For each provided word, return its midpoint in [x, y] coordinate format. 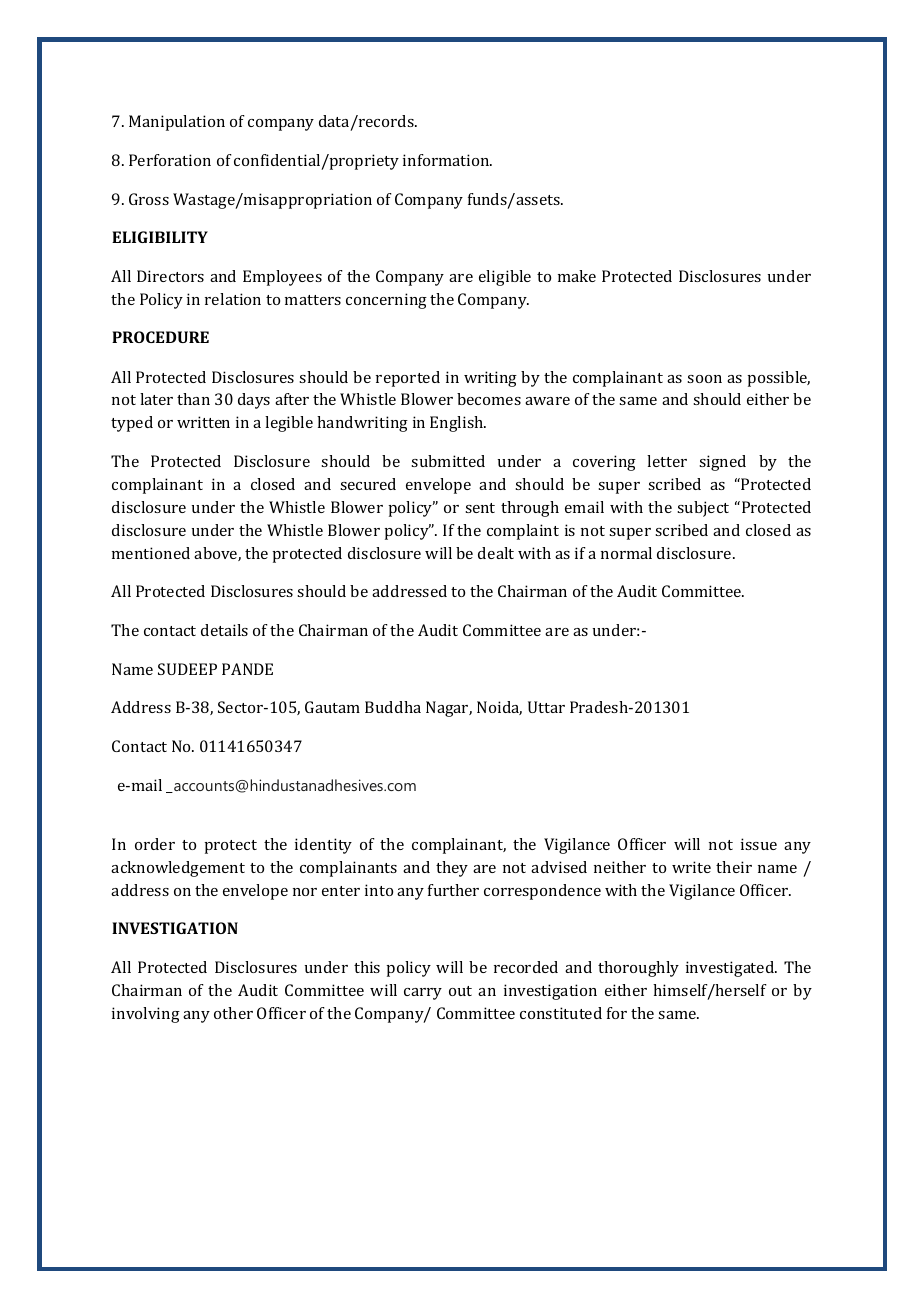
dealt [496, 553]
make [577, 276]
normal [626, 553]
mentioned [151, 553]
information [447, 160]
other [233, 1013]
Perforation [170, 160]
